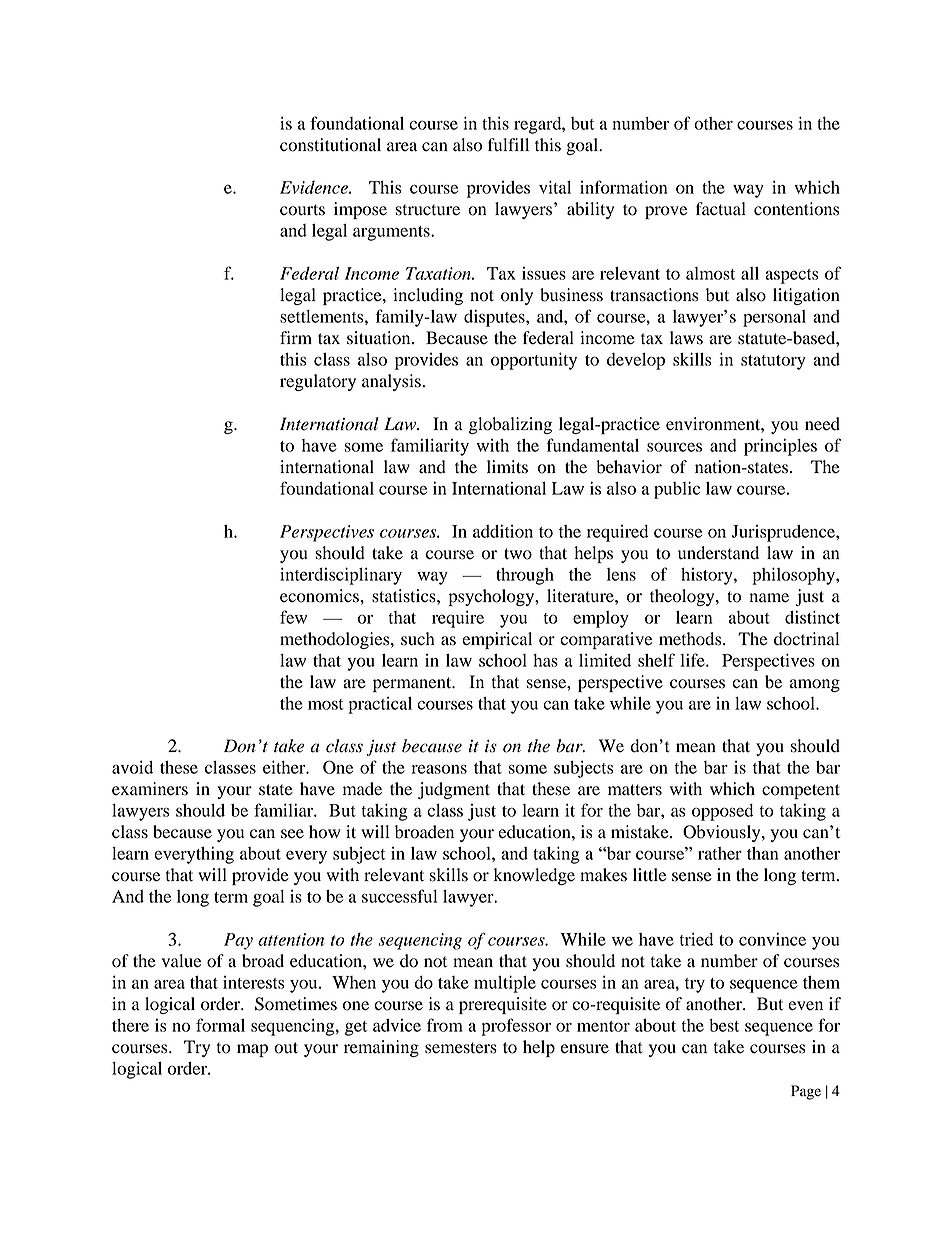 The image size is (952, 1233). Describe the element at coordinates (720, 853) in the page. I see `rather` at that location.
